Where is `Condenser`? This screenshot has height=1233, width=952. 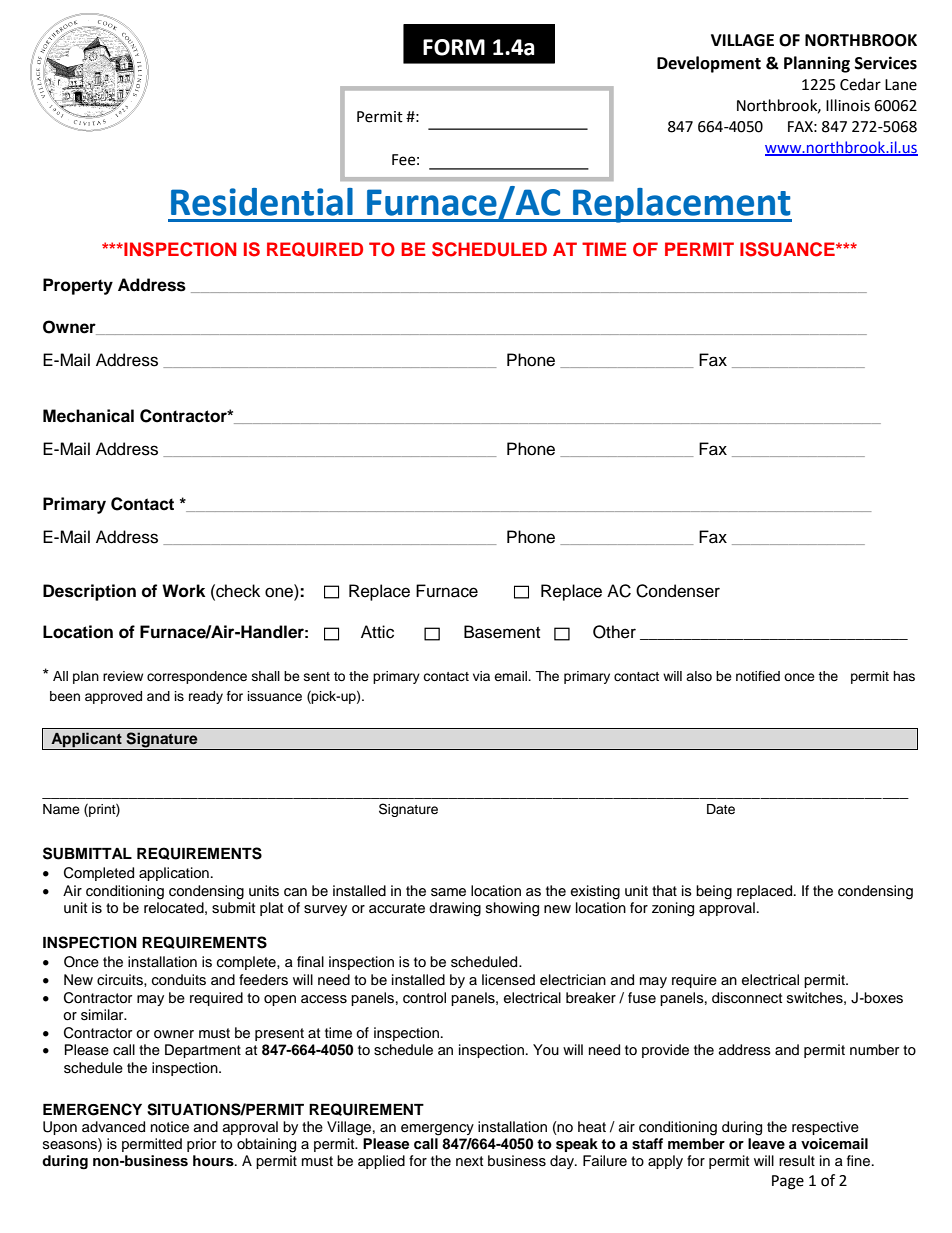 Condenser is located at coordinates (678, 591).
